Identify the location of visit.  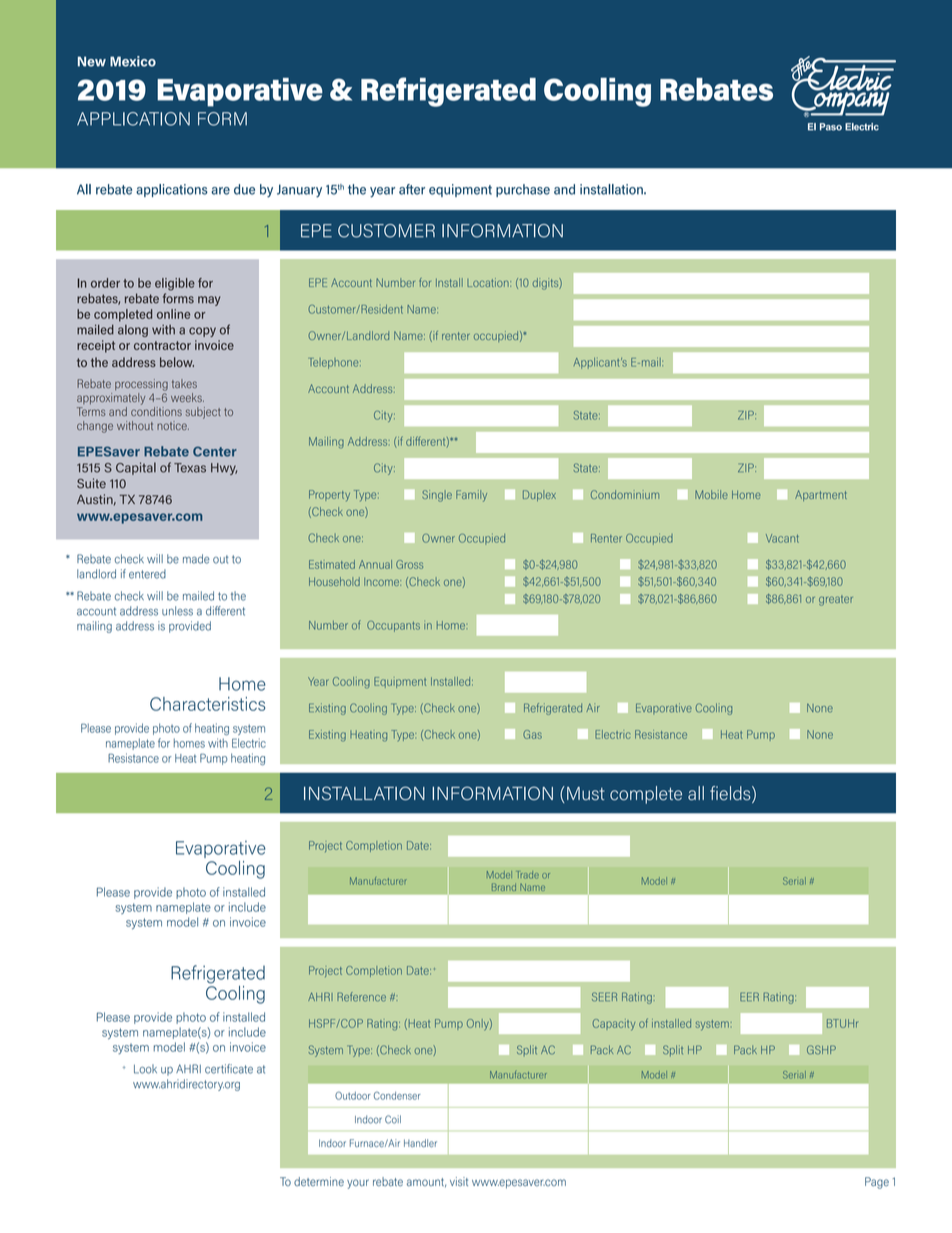
(459, 1181).
